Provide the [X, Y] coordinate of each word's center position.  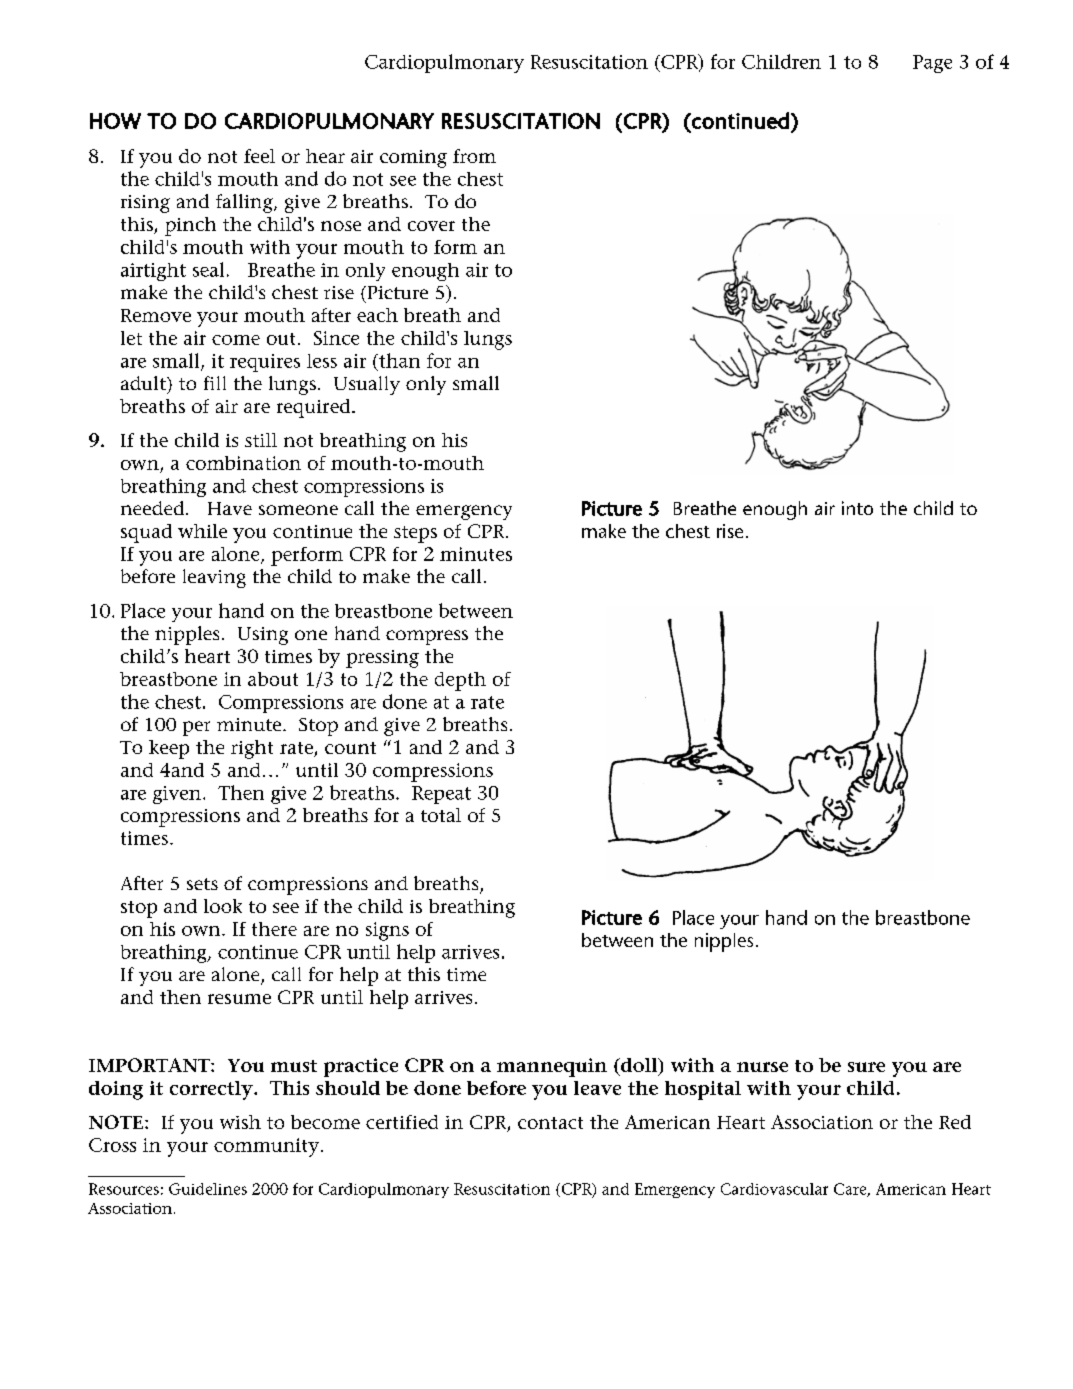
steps [415, 534]
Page [932, 64]
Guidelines [208, 1189]
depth [460, 681]
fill [215, 383]
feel [259, 156]
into [857, 508]
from [474, 156]
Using [263, 636]
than [398, 360]
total [441, 815]
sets [202, 884]
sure [866, 1067]
